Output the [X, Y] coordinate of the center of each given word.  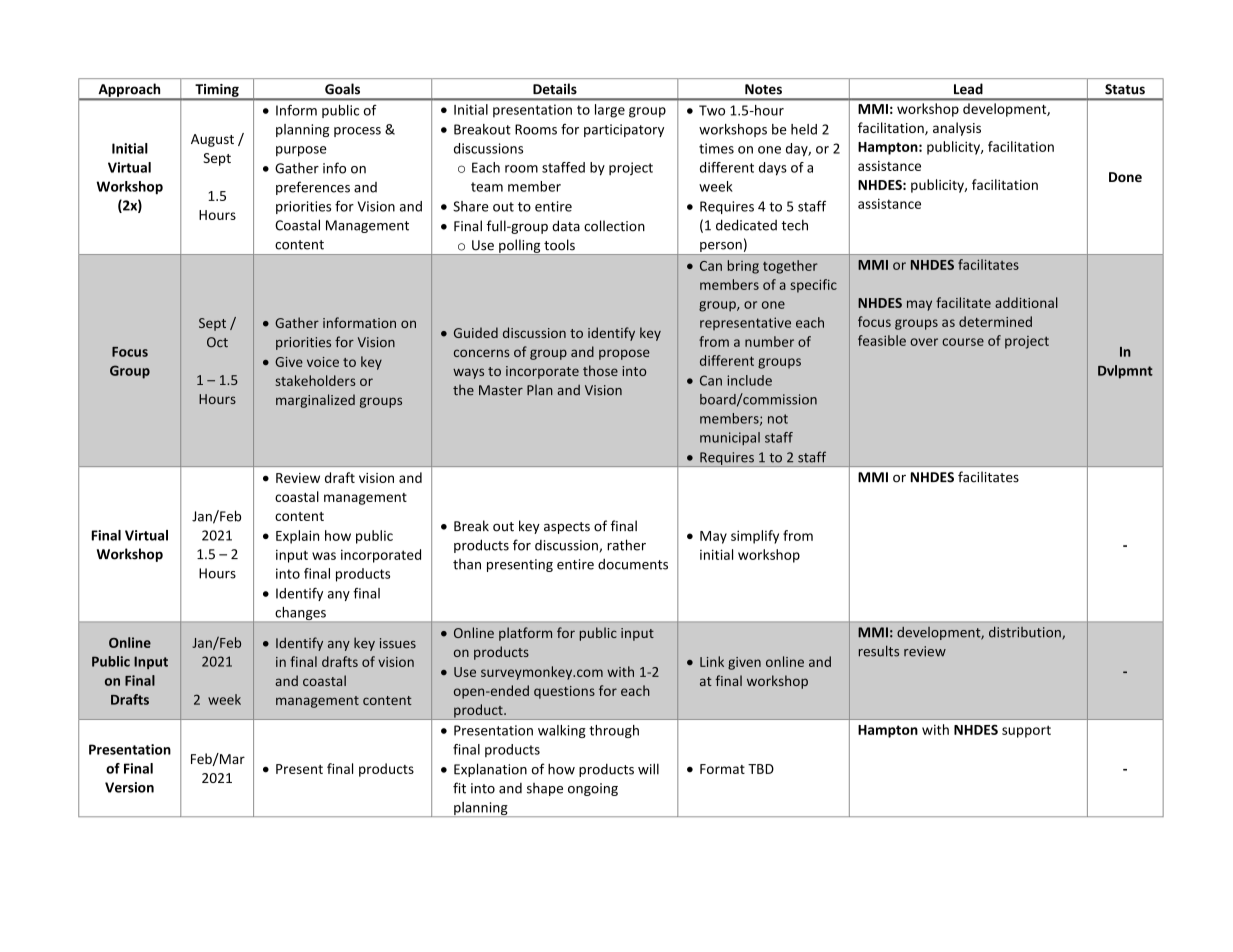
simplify [755, 537]
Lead [968, 89]
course [963, 342]
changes [300, 615]
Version [129, 787]
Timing [217, 91]
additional [1026, 302]
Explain [297, 537]
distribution [1026, 633]
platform [525, 634]
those [600, 370]
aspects [567, 528]
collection [614, 226]
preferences [313, 188]
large [610, 111]
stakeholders [316, 380]
